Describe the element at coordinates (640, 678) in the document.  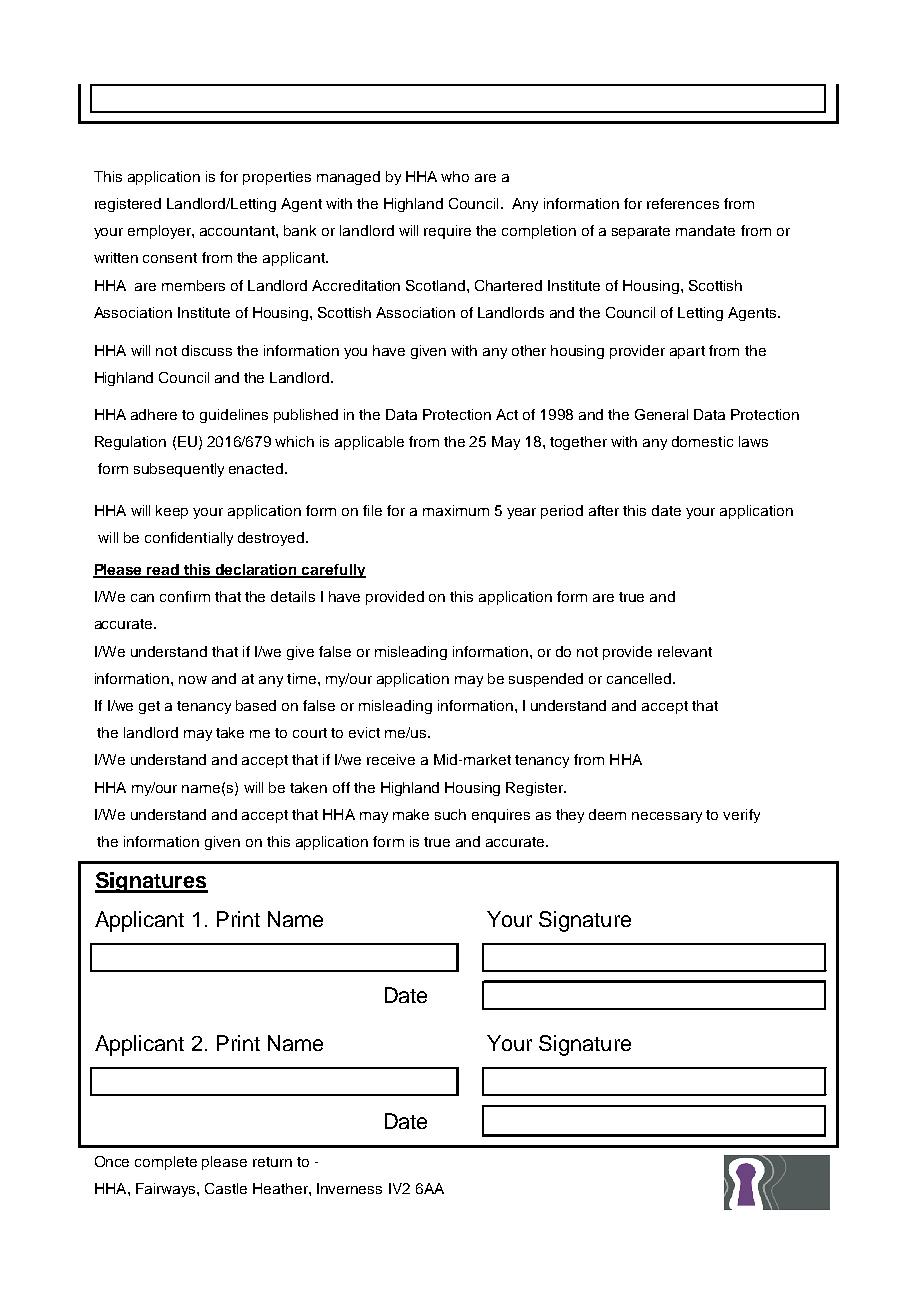
I see `cancelled` at that location.
